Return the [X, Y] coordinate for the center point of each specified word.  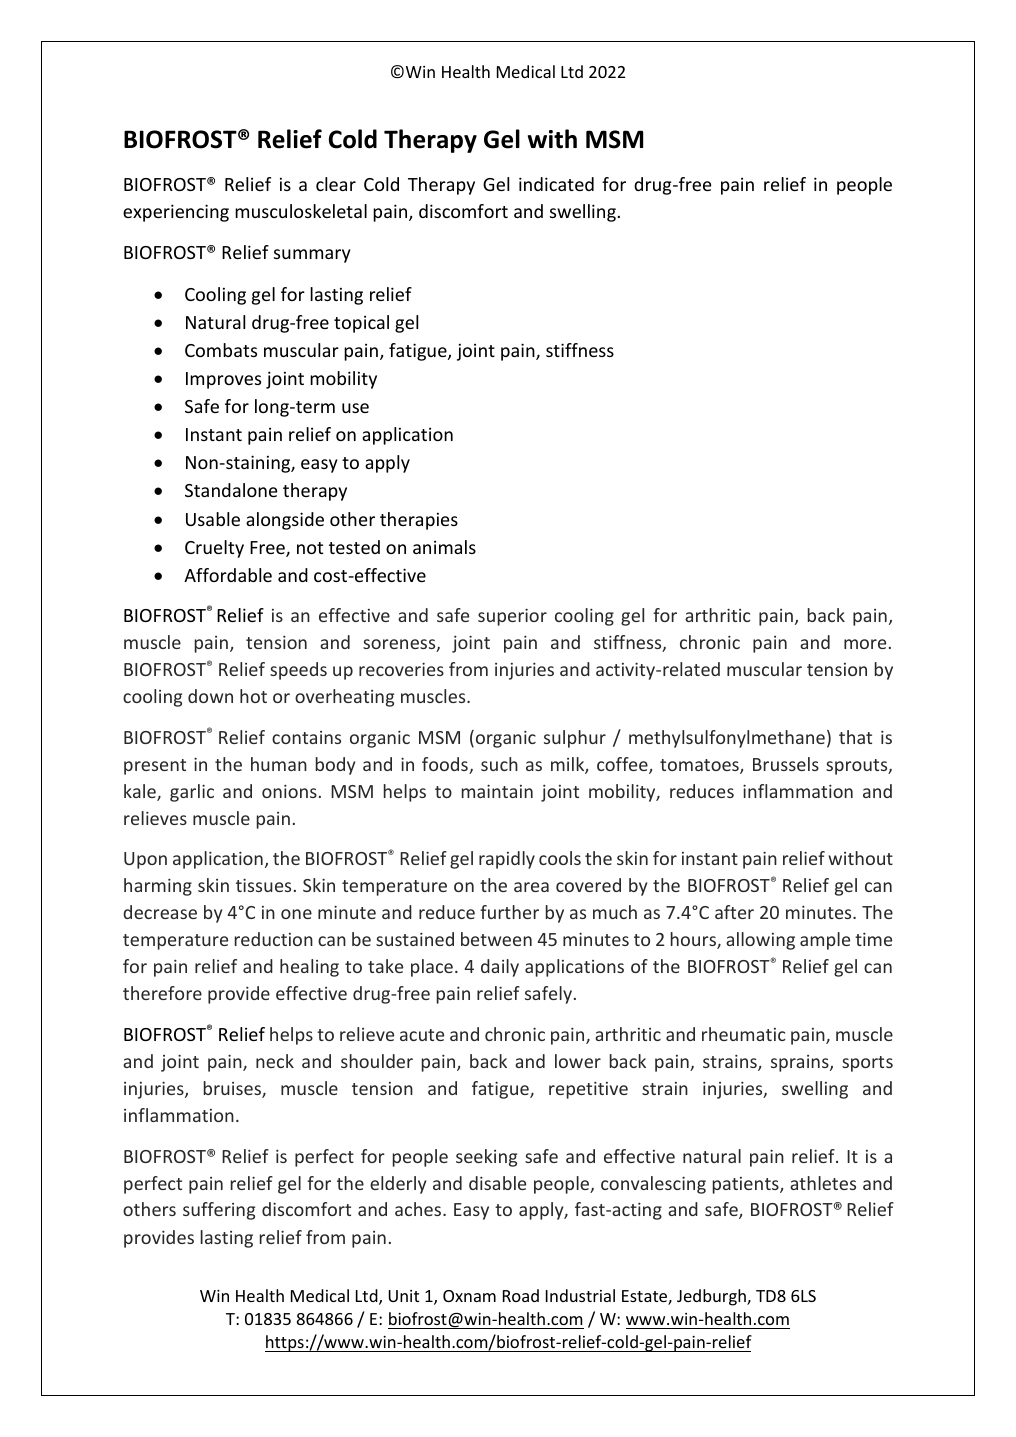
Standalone [231, 490]
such [499, 764]
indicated [556, 184]
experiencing [176, 213]
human [279, 764]
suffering [219, 1211]
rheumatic [744, 1034]
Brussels [786, 764]
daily [500, 968]
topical [361, 324]
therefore [162, 993]
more [865, 644]
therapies [419, 521]
